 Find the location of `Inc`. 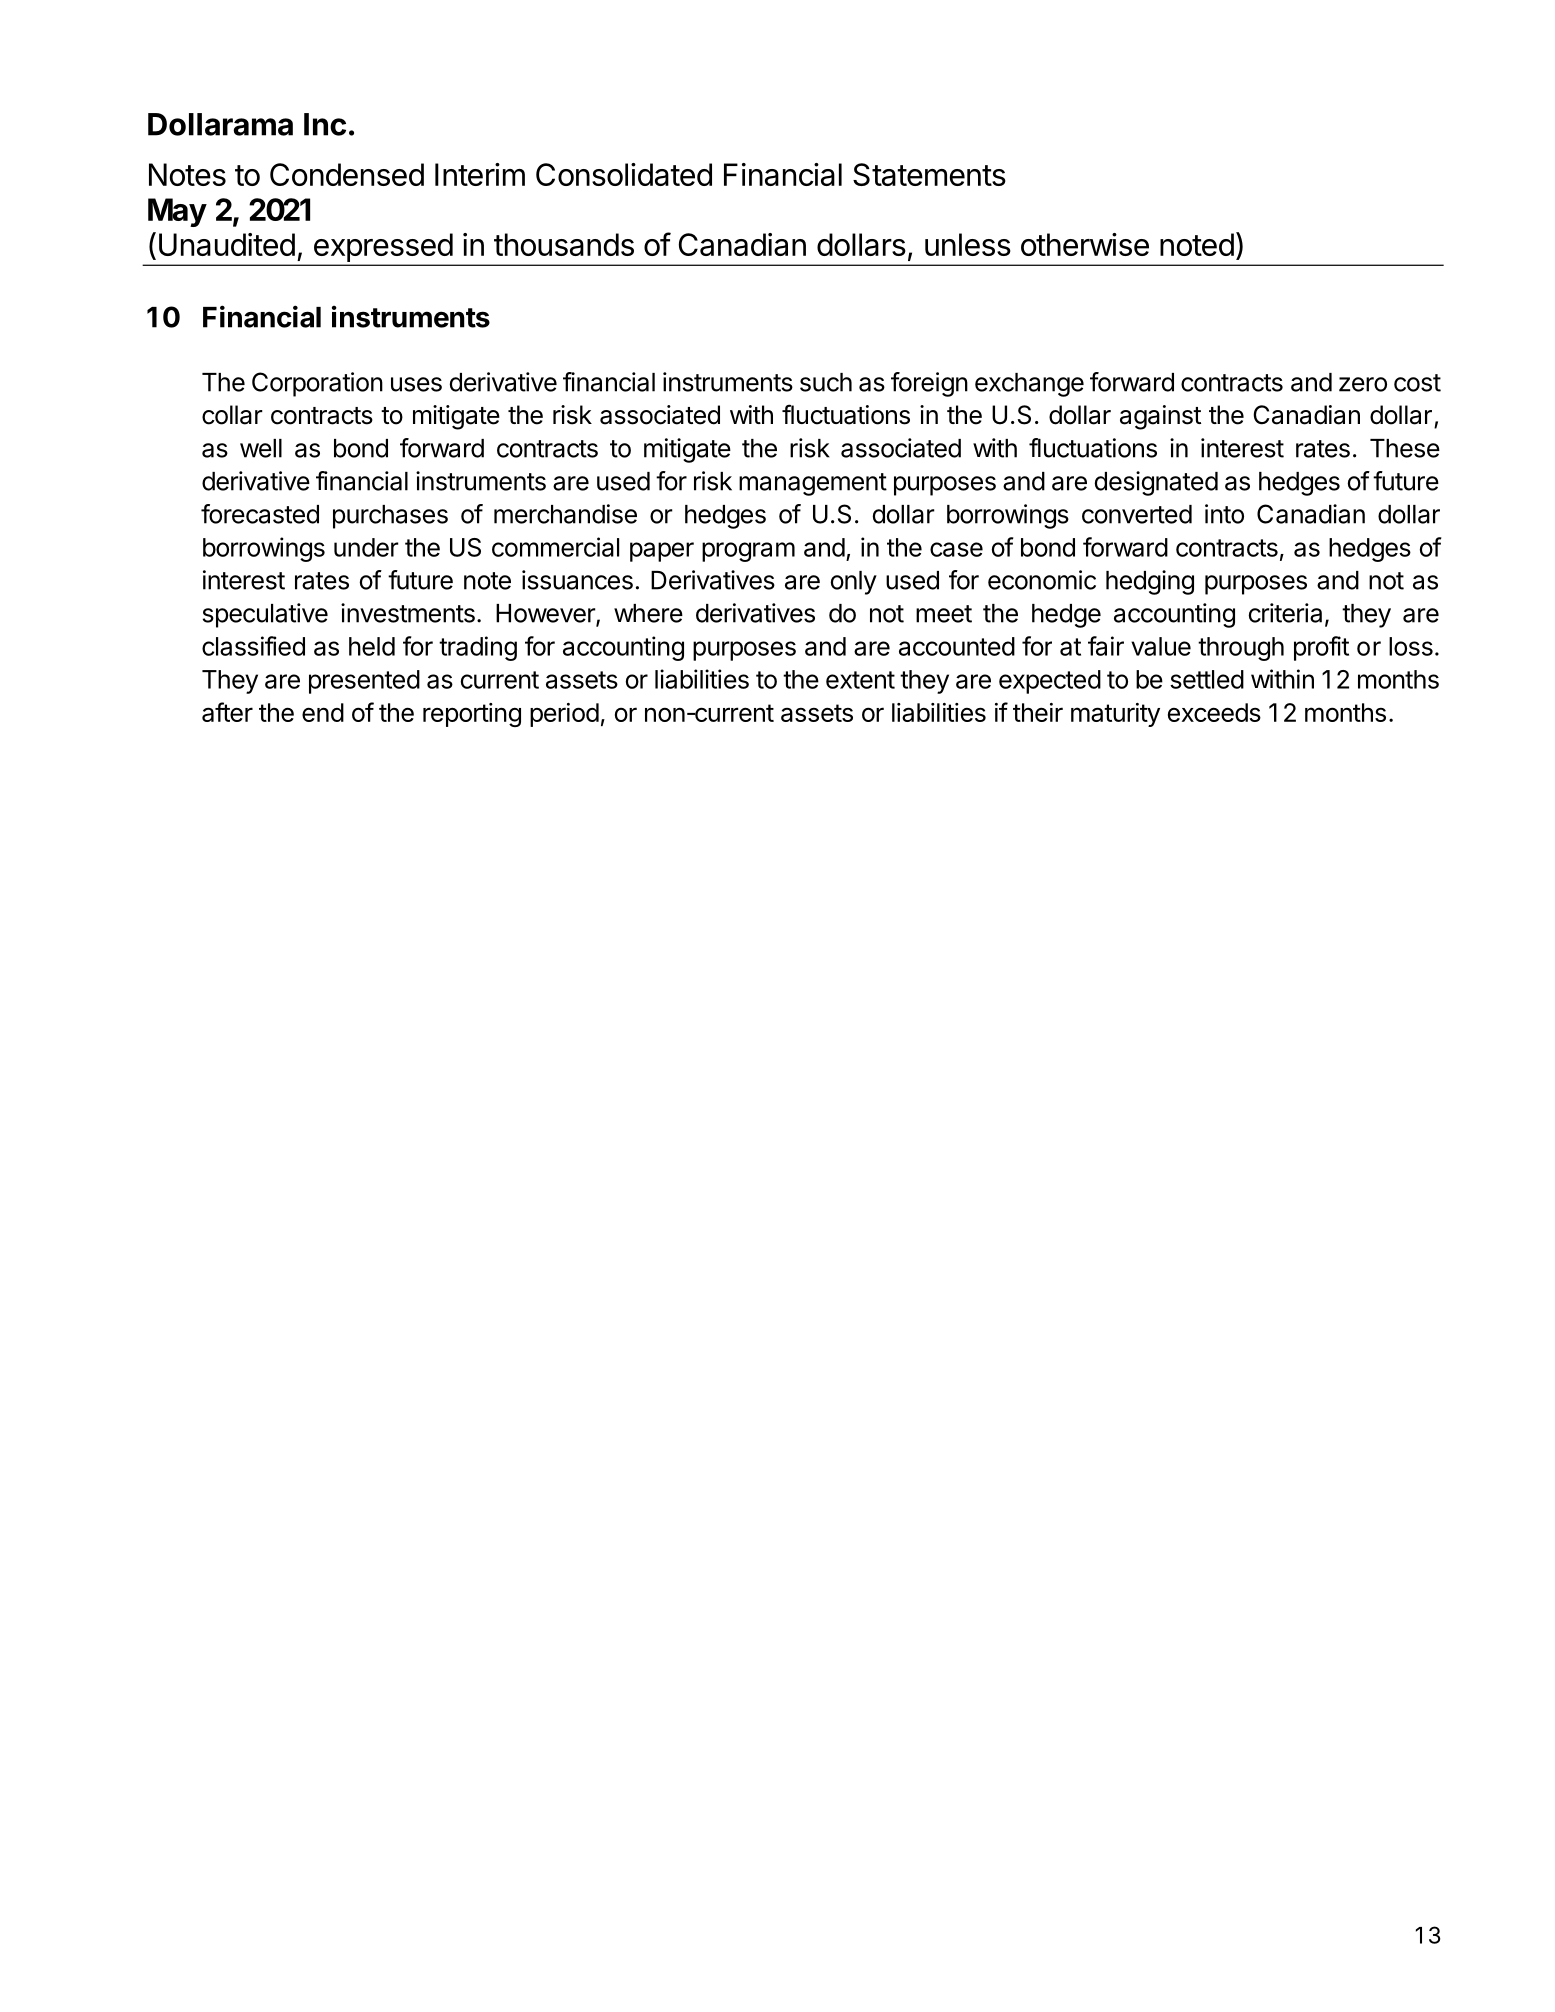

Inc is located at coordinates (325, 124).
